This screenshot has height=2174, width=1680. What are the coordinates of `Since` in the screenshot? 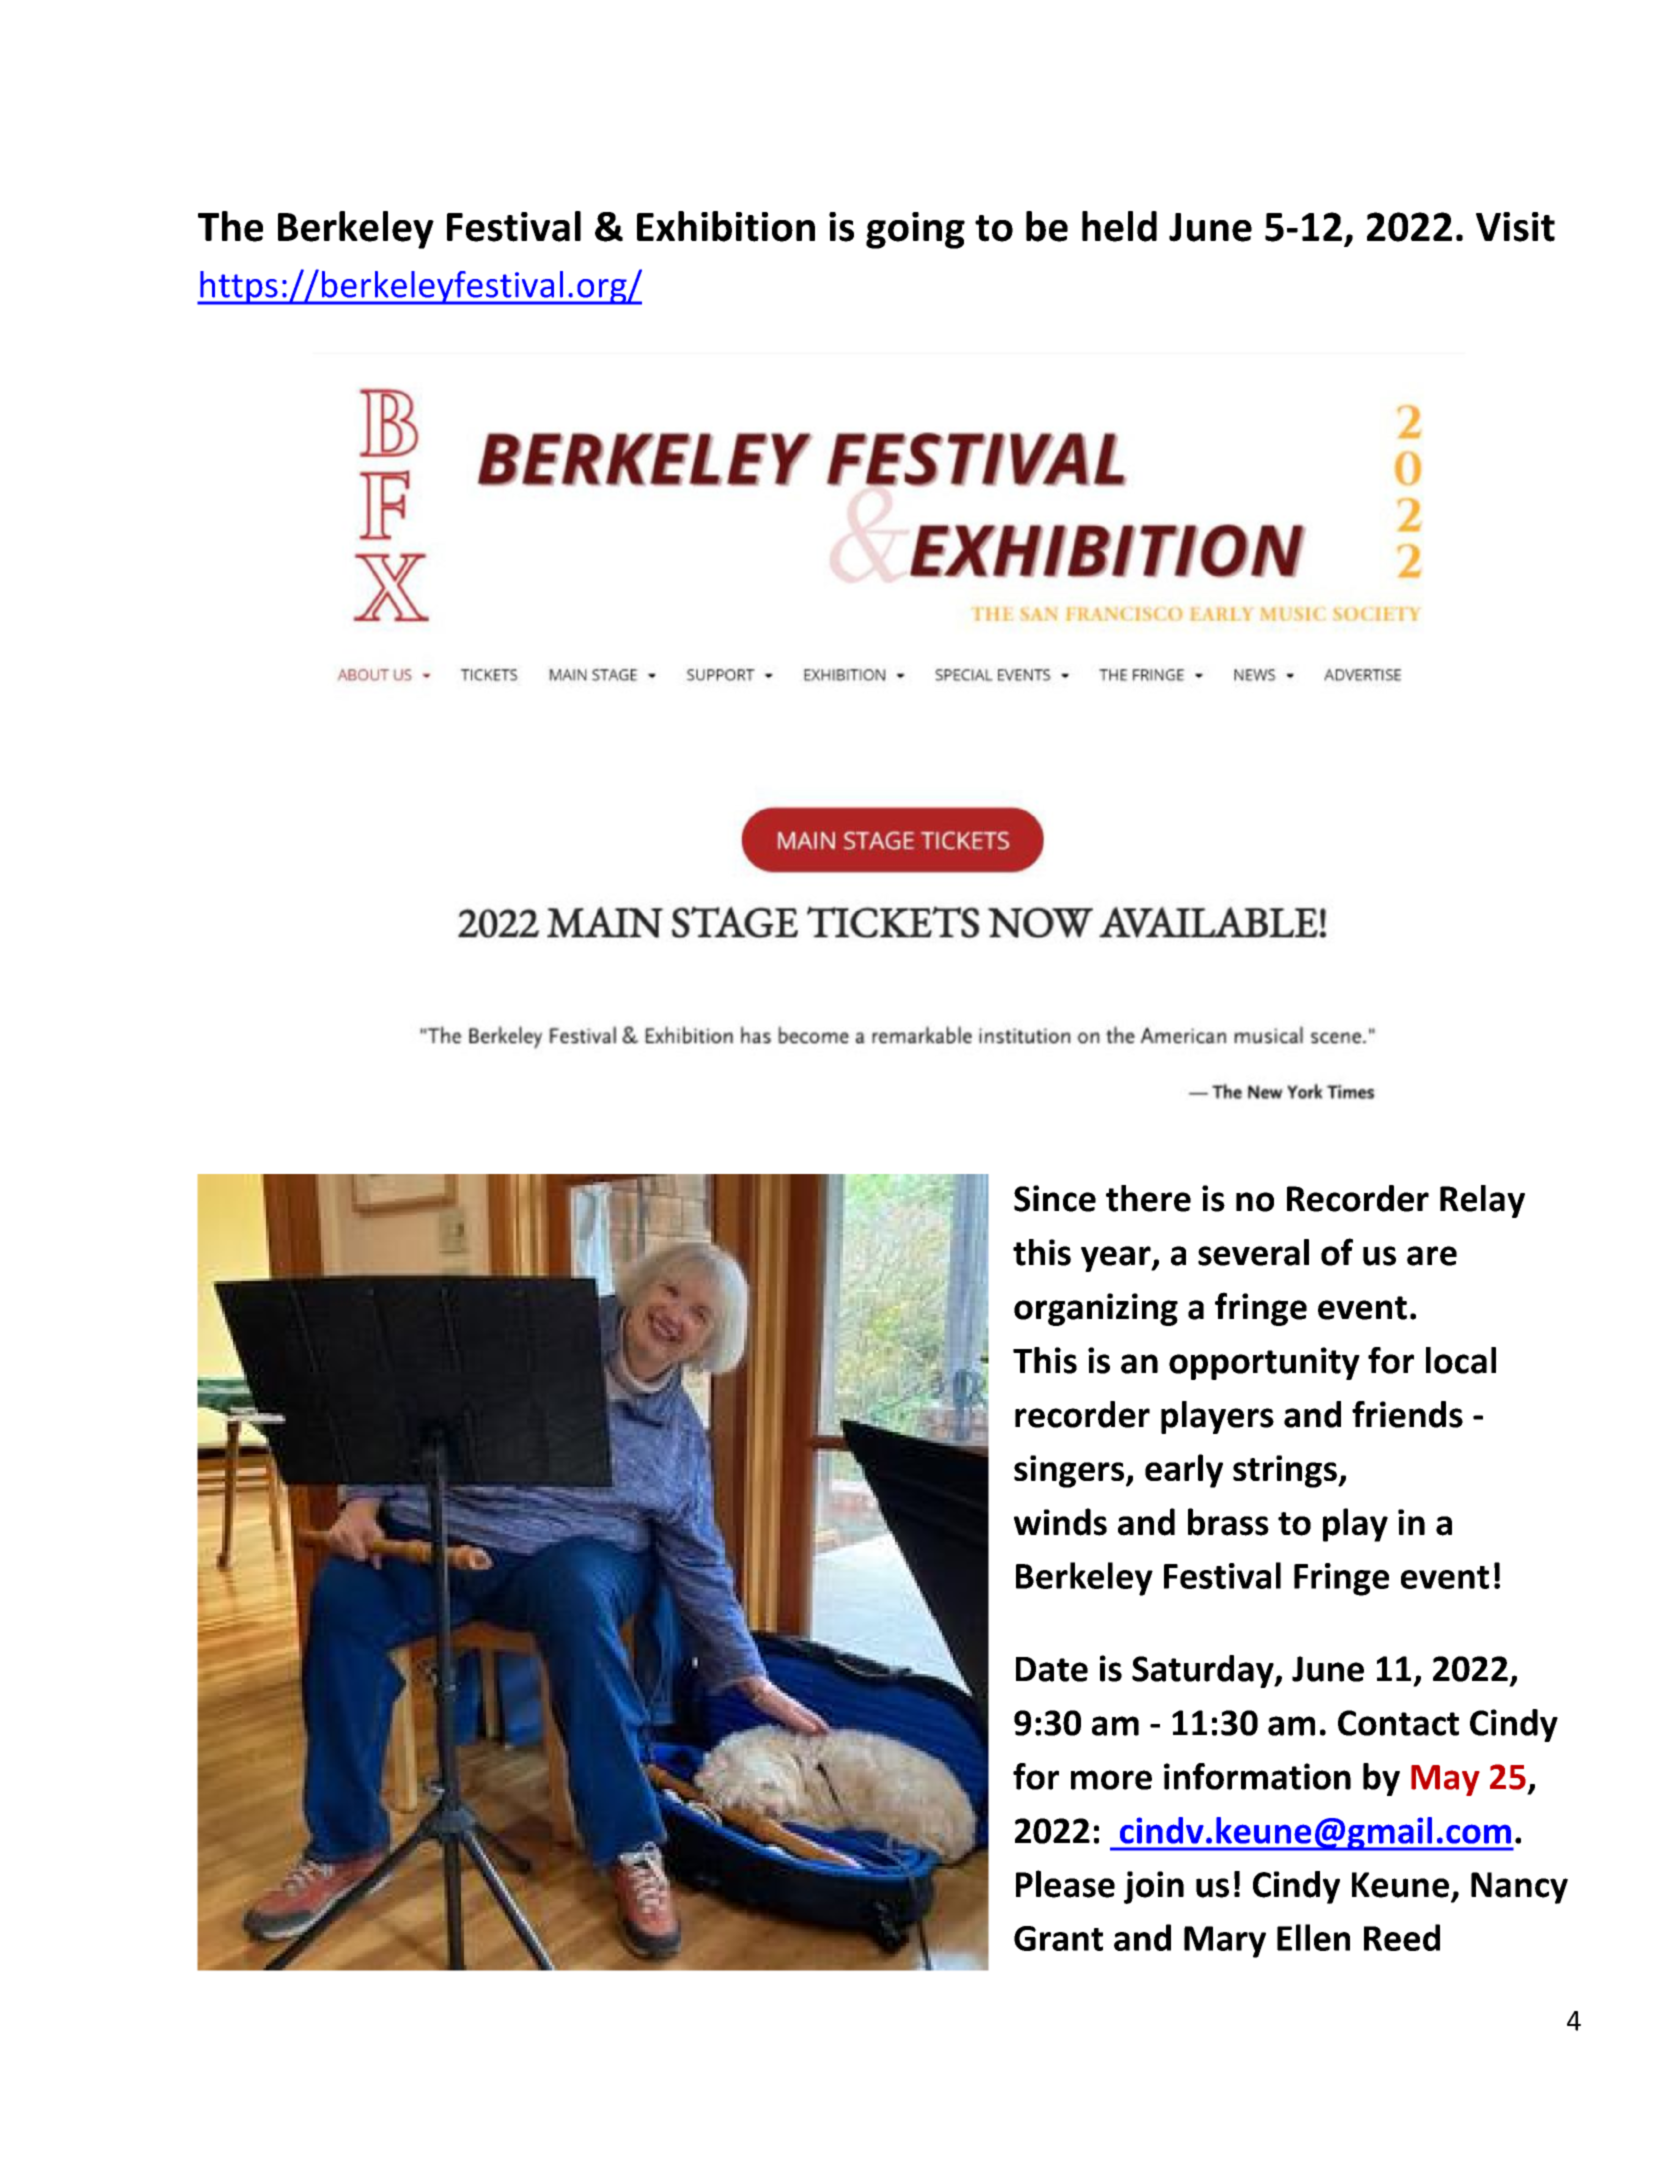 It's located at (1055, 1198).
